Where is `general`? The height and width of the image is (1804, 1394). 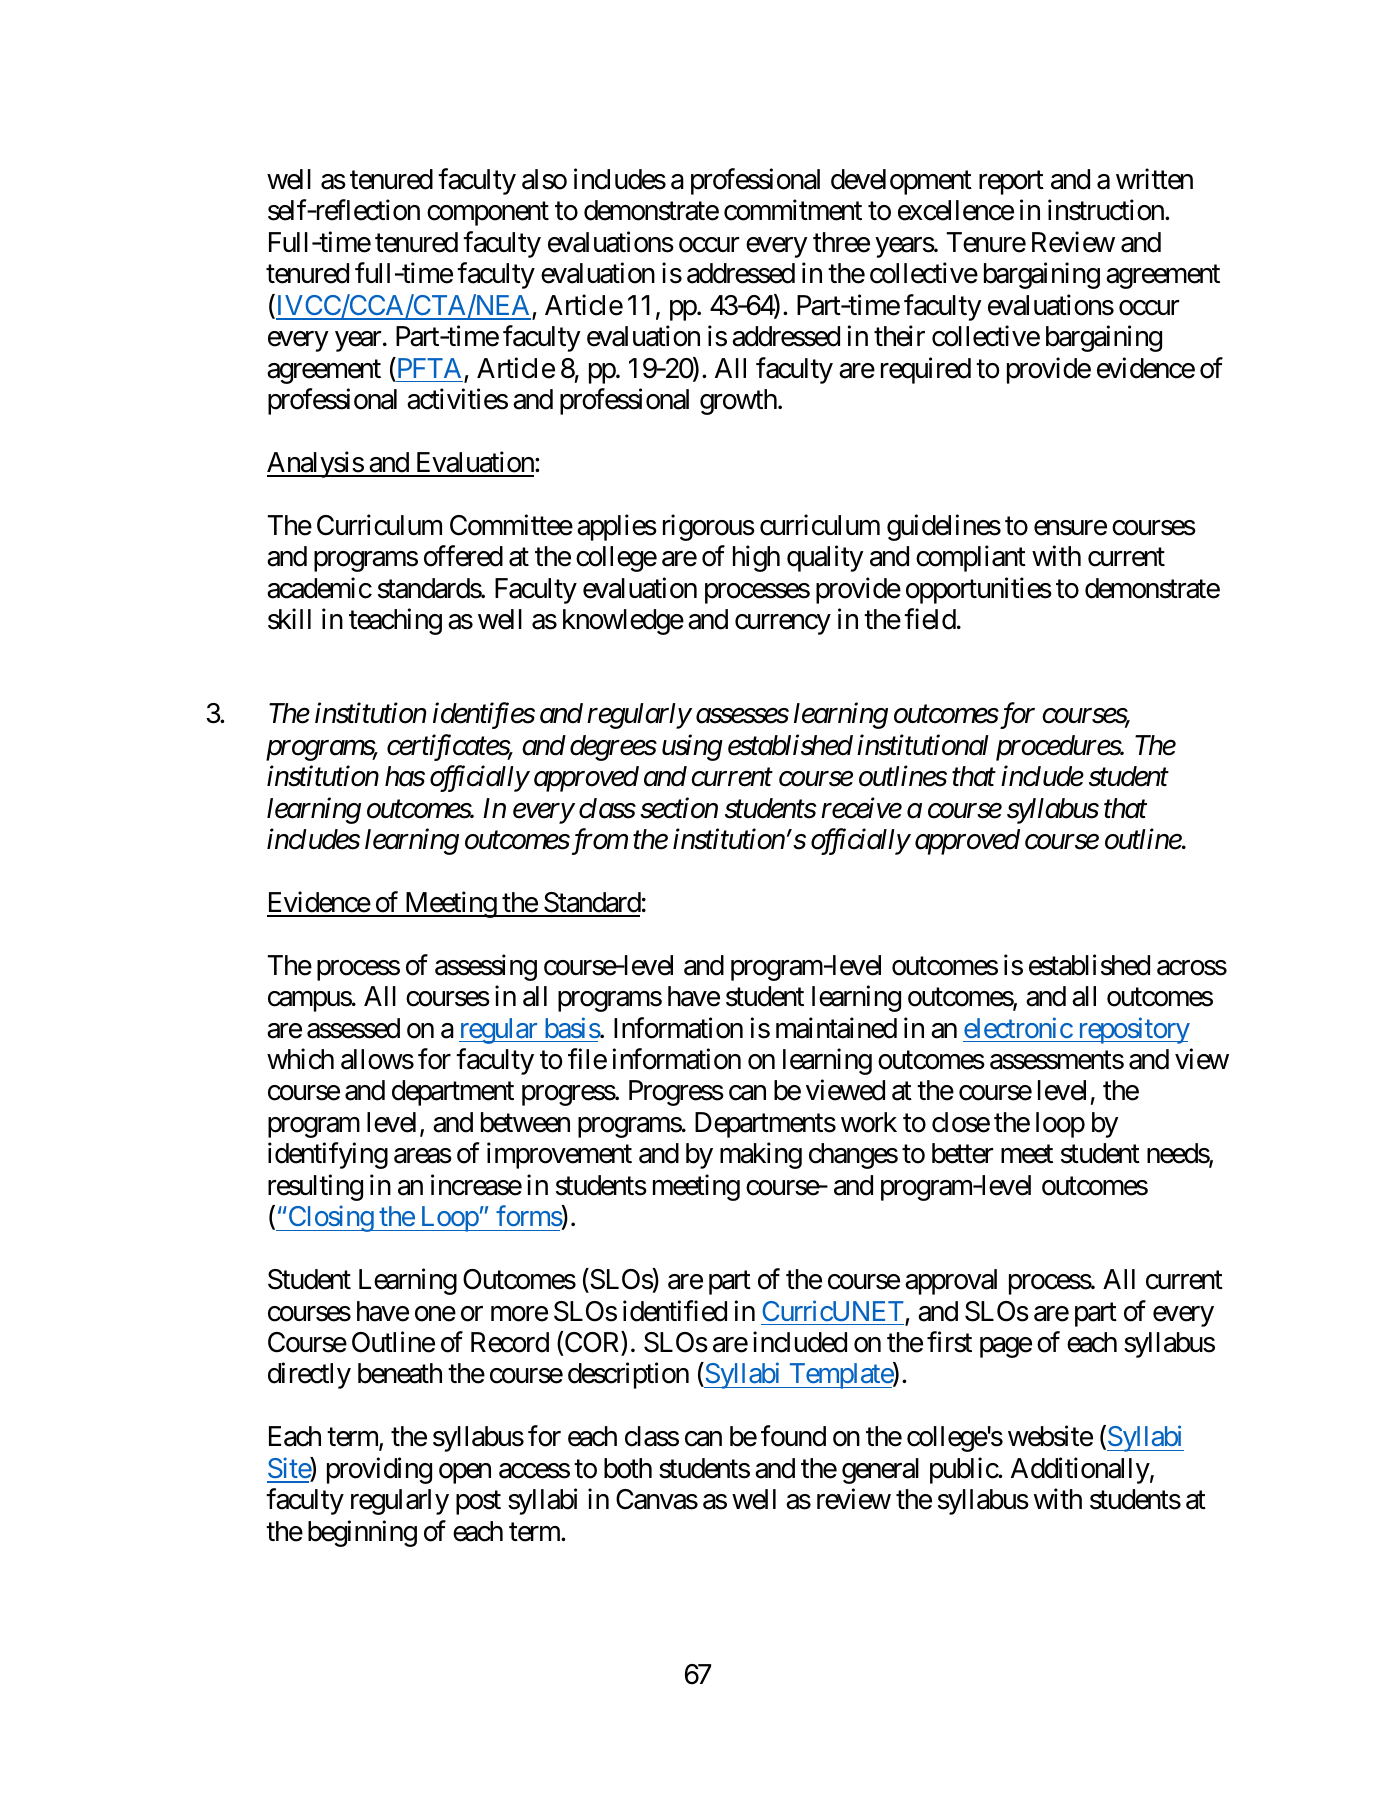 general is located at coordinates (880, 1471).
